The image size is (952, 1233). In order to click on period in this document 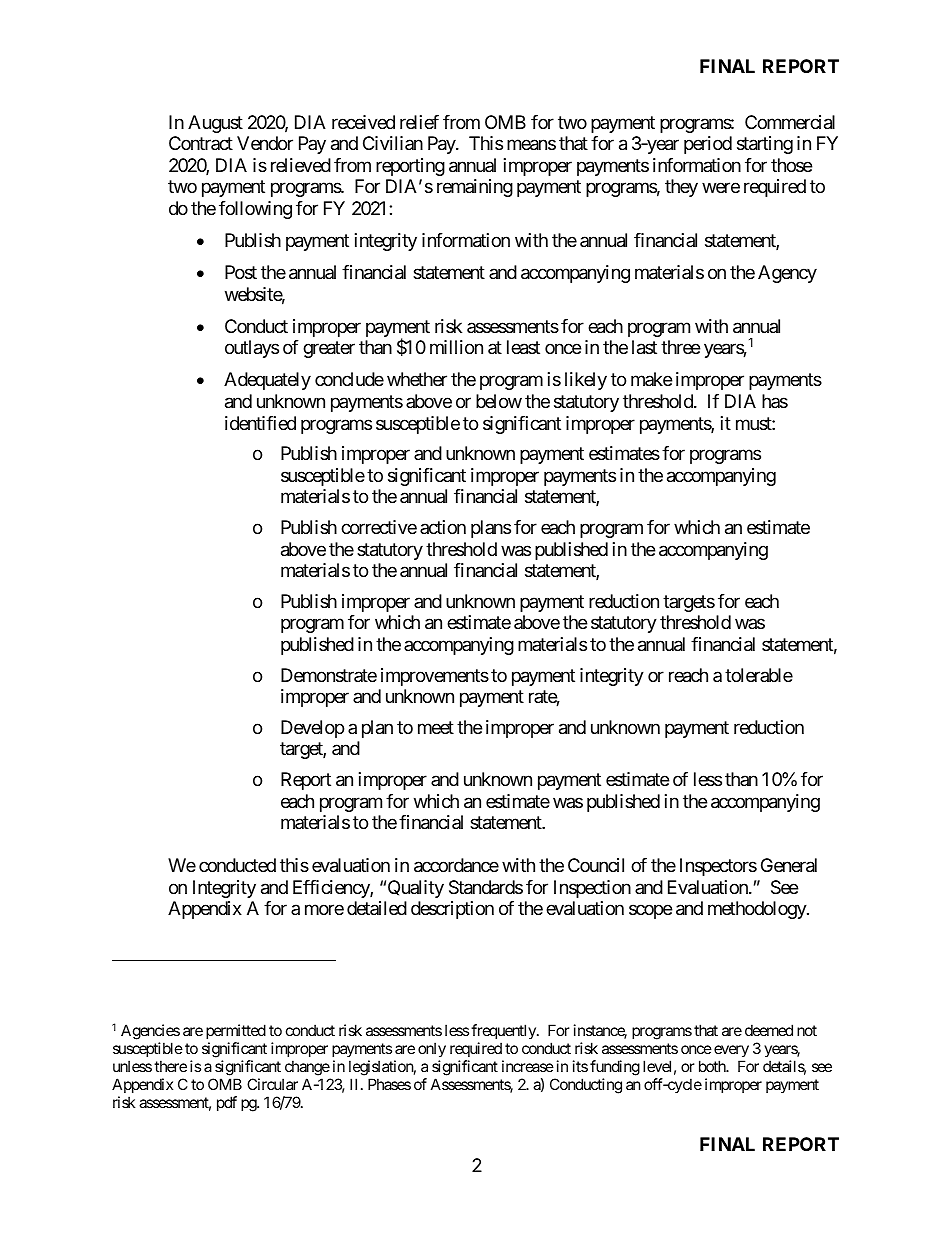, I will do `click(708, 145)`.
